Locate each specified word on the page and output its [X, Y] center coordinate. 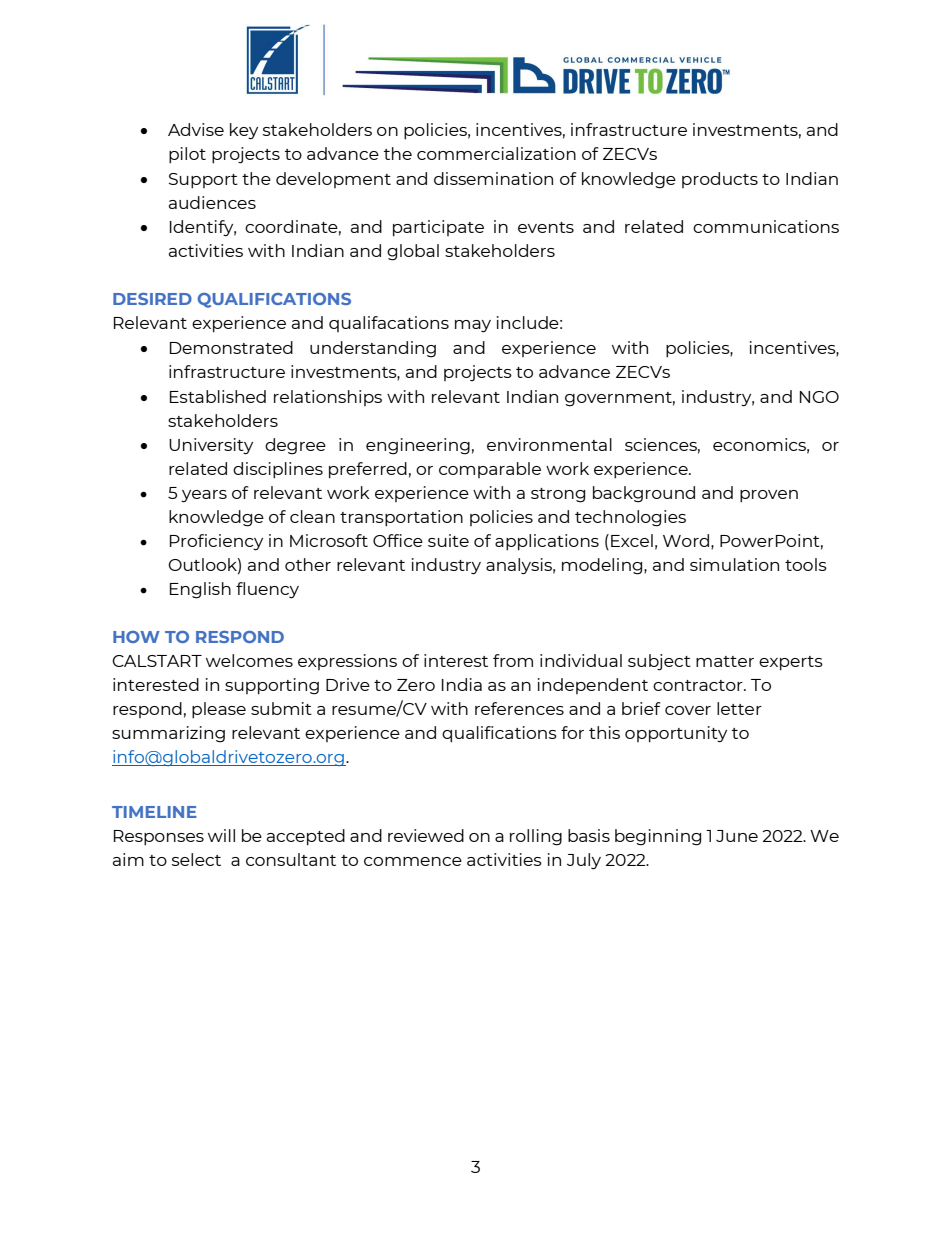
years [204, 496]
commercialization [496, 153]
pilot [187, 155]
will [221, 835]
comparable [490, 470]
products [720, 180]
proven [769, 496]
